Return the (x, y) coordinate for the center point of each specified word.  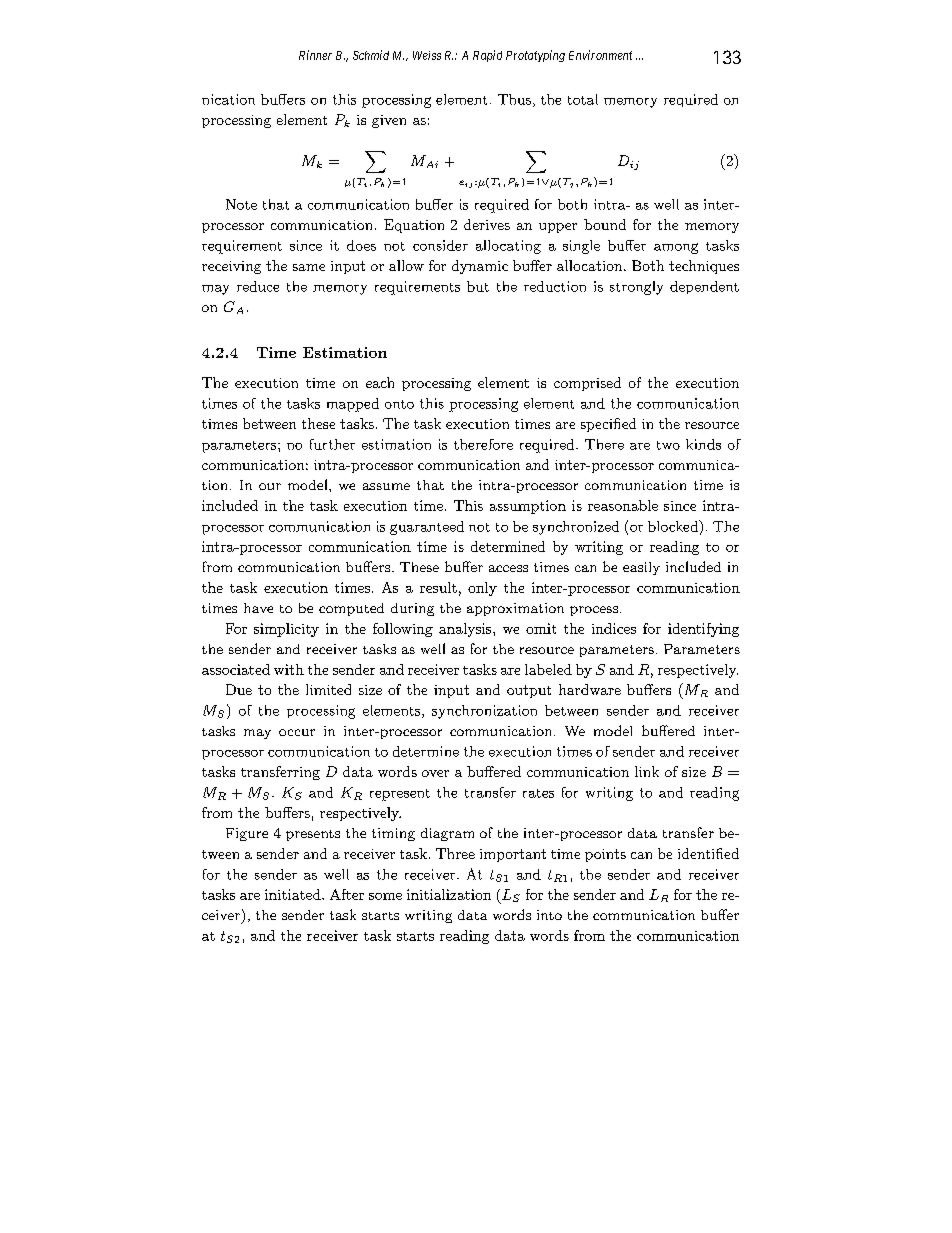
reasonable (623, 505)
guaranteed (427, 528)
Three (455, 853)
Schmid (371, 55)
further (332, 444)
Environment (600, 55)
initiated (294, 894)
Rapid (487, 56)
